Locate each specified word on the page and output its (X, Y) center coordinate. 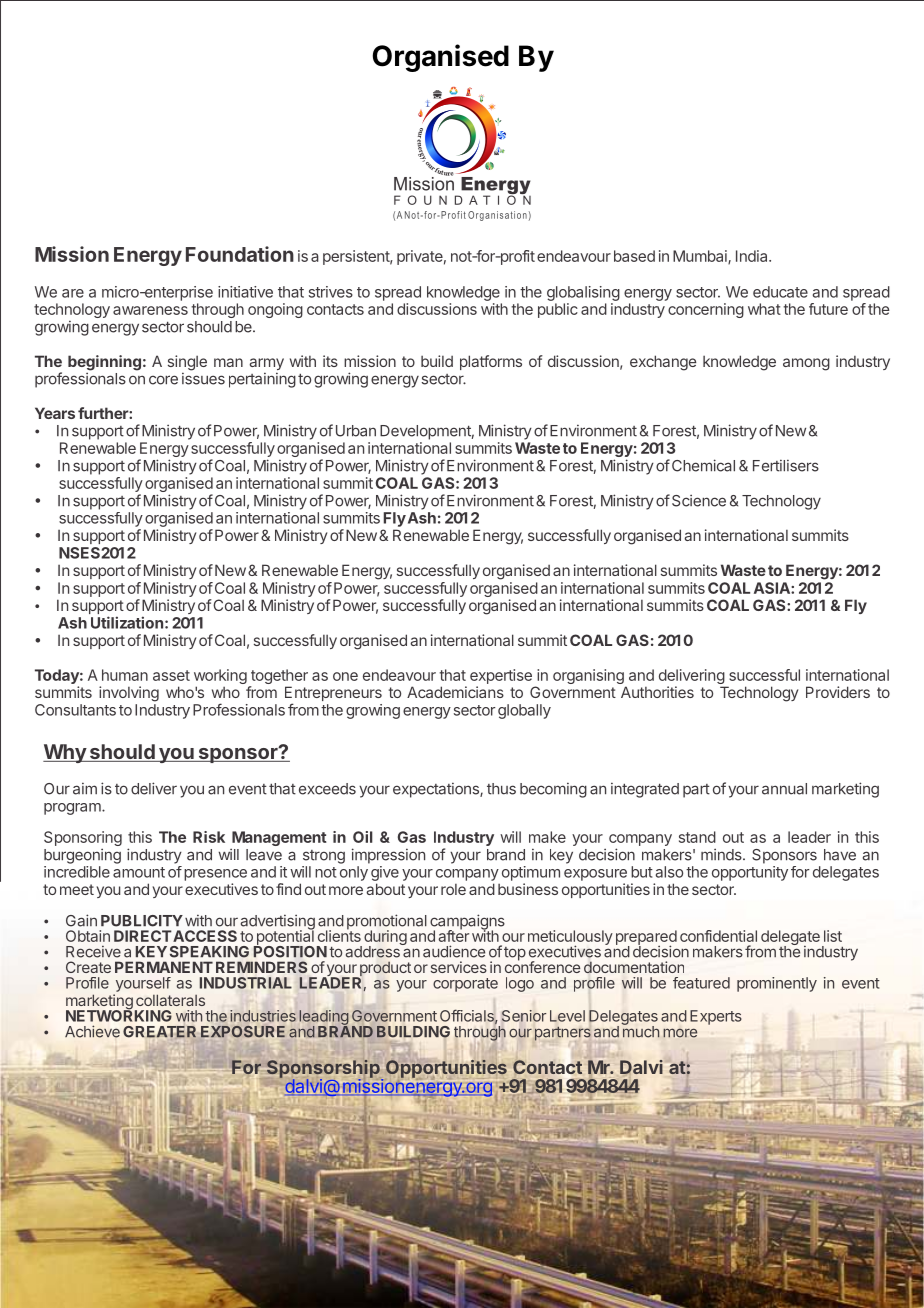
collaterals (170, 1000)
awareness (150, 310)
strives (331, 292)
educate (780, 292)
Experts (716, 1017)
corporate (465, 985)
